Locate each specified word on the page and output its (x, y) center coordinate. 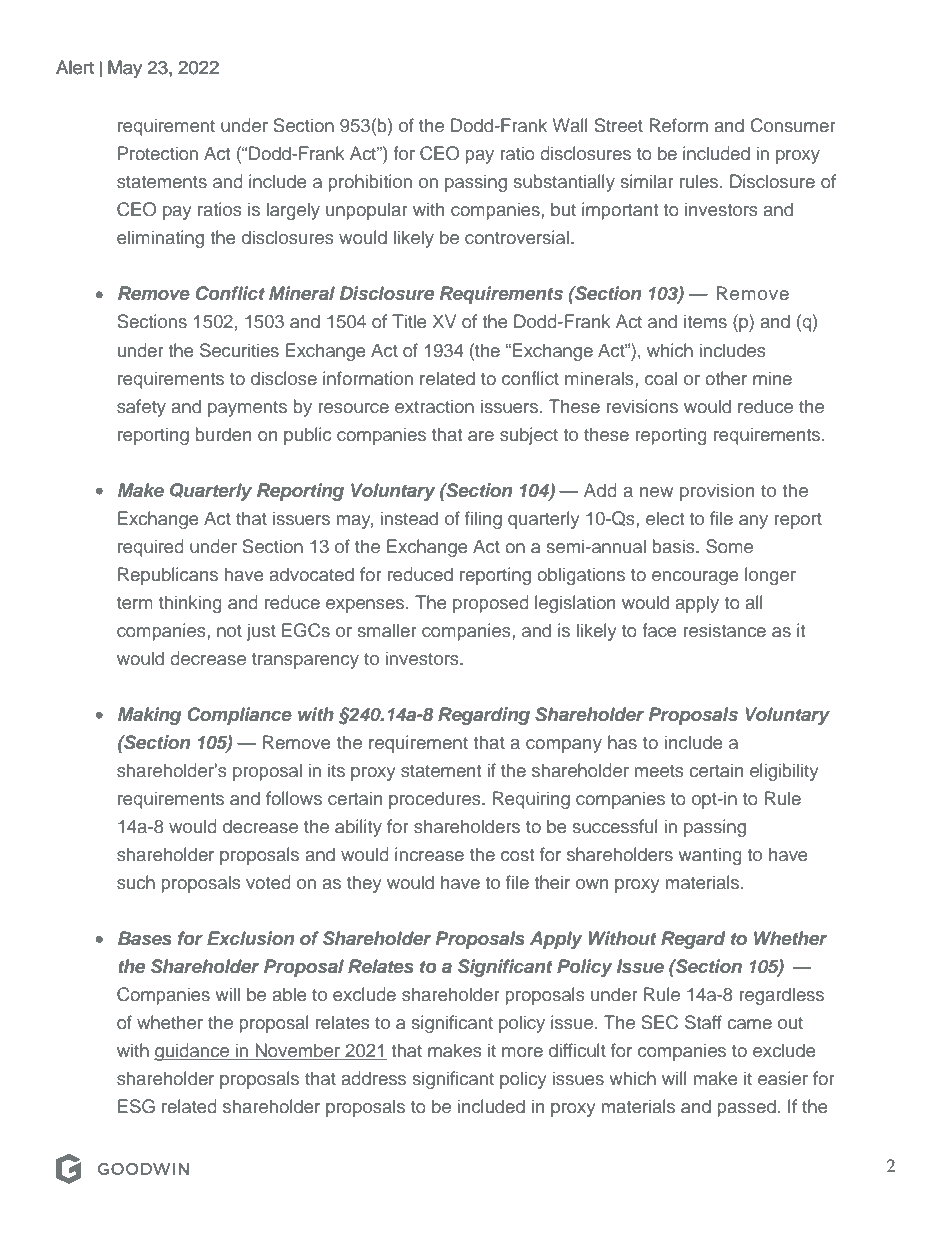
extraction (434, 406)
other (726, 378)
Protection (158, 153)
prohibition (370, 183)
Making (150, 716)
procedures (436, 800)
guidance (193, 1052)
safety (141, 408)
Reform (678, 125)
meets (659, 771)
